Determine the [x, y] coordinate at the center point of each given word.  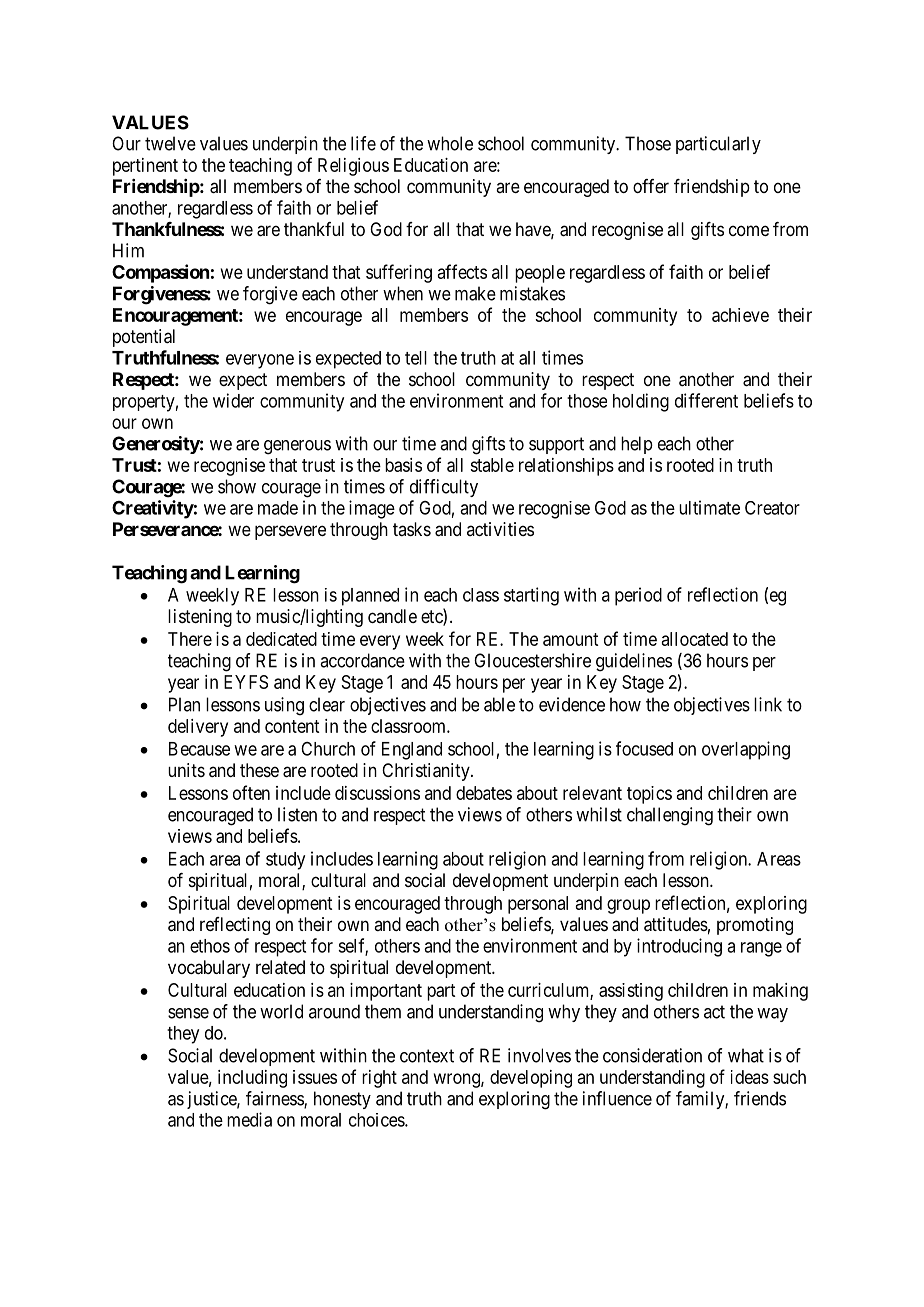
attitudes [676, 924]
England [412, 751]
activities [500, 529]
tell [416, 358]
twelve [170, 143]
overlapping [746, 750]
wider [233, 400]
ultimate [709, 507]
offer [651, 186]
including [252, 1079]
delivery [198, 728]
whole [450, 143]
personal [538, 905]
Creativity [153, 509]
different [706, 400]
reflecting [235, 926]
